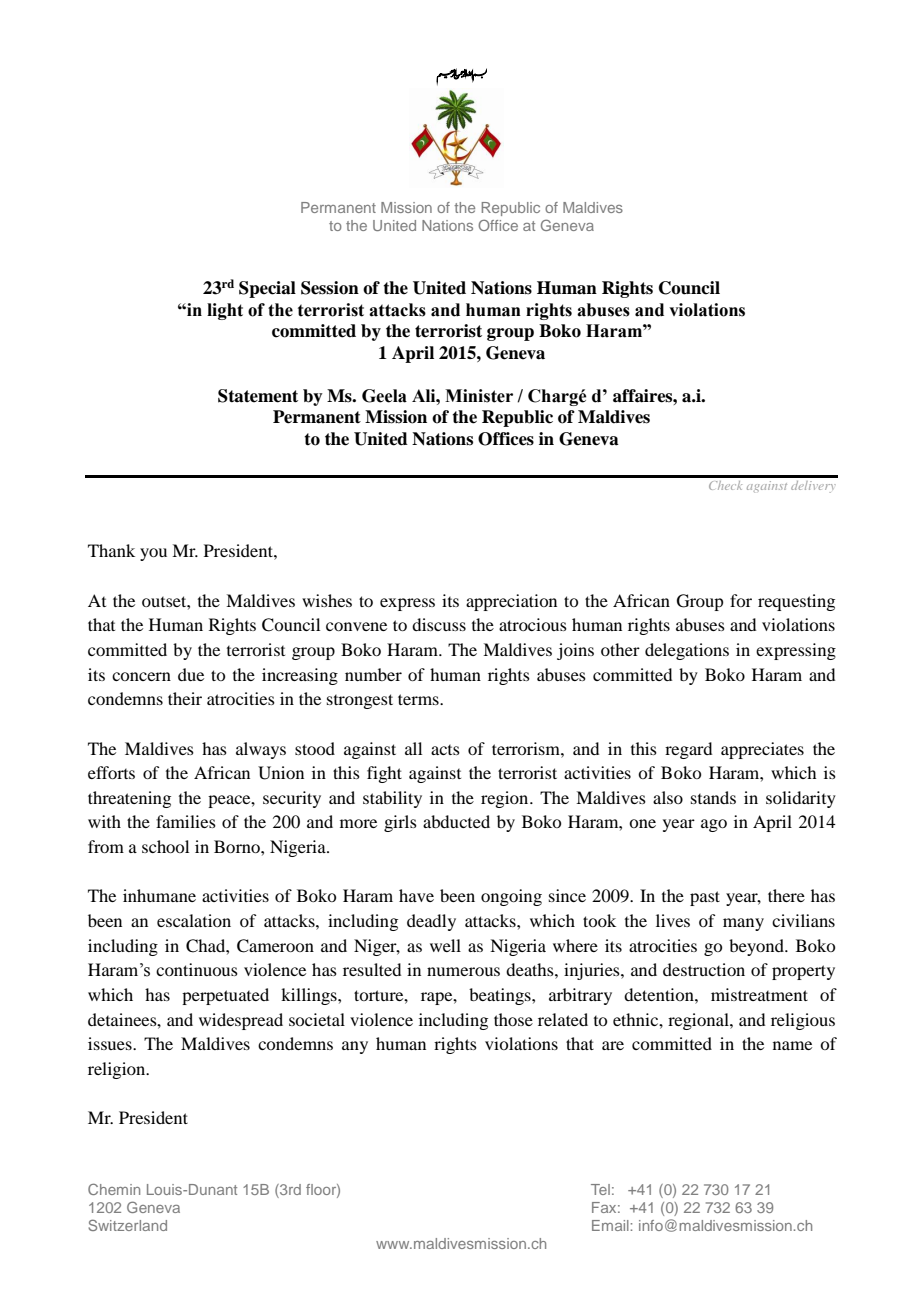 The image size is (924, 1308). I want to click on Tel, so click(600, 1189).
